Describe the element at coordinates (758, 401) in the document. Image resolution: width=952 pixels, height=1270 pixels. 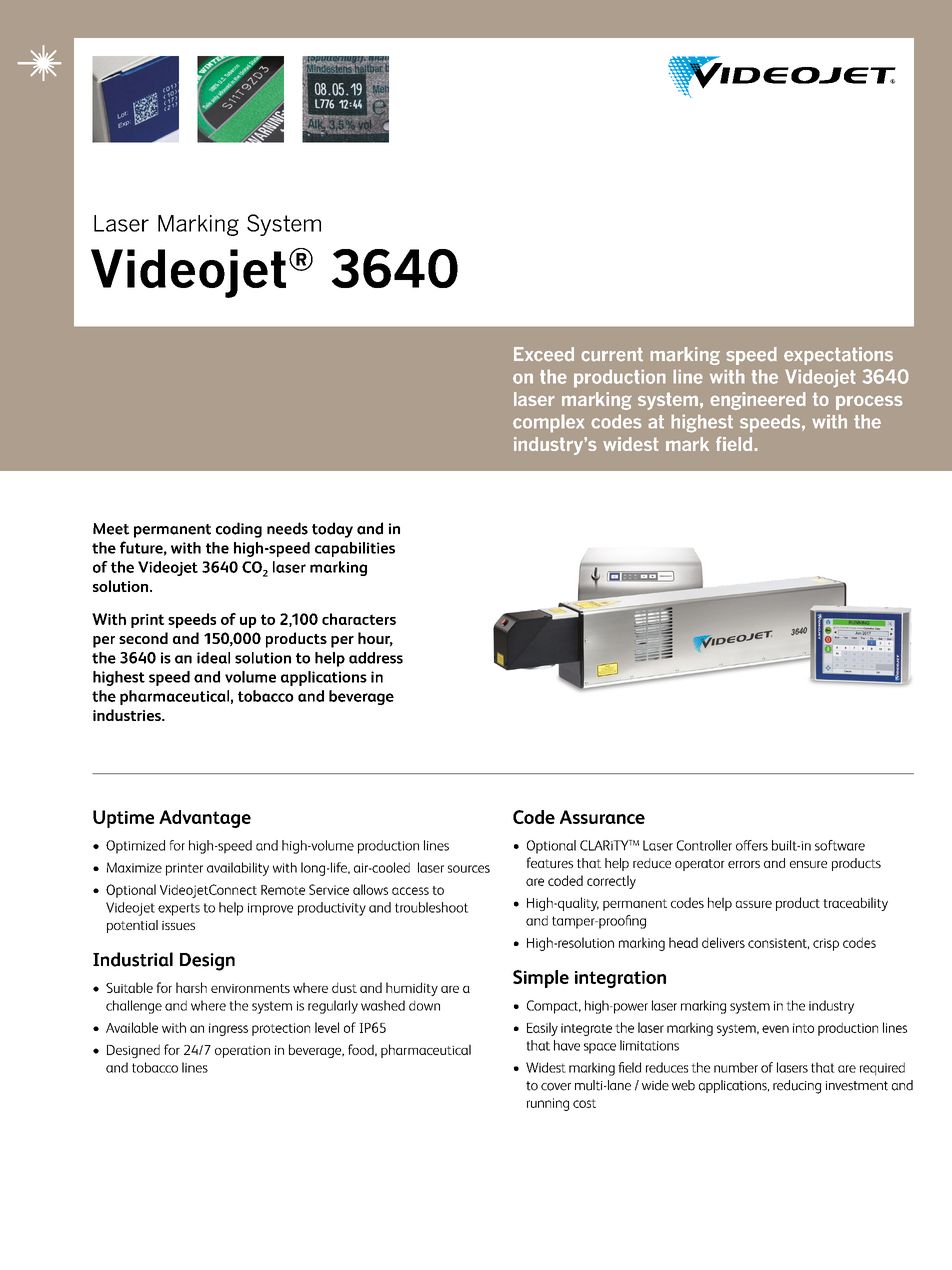
I see `engineered` at that location.
